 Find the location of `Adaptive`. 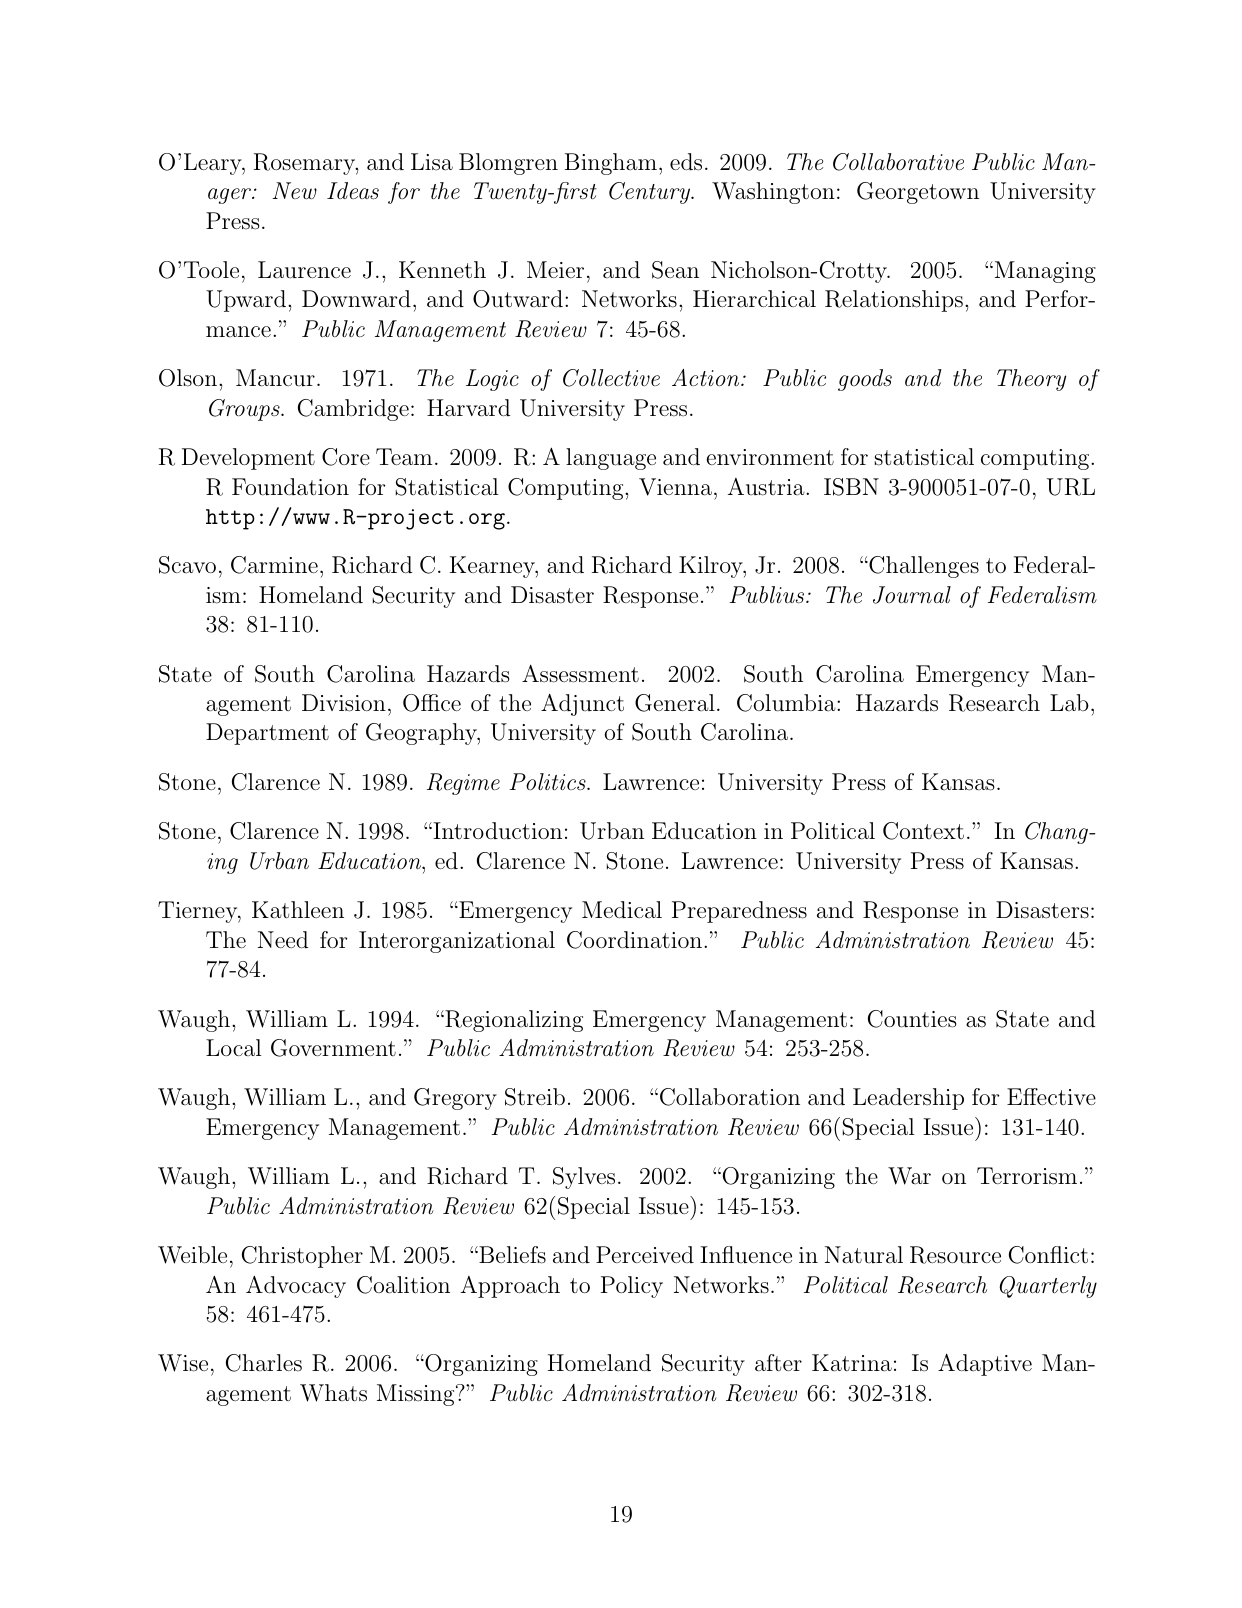

Adaptive is located at coordinates (985, 1364).
